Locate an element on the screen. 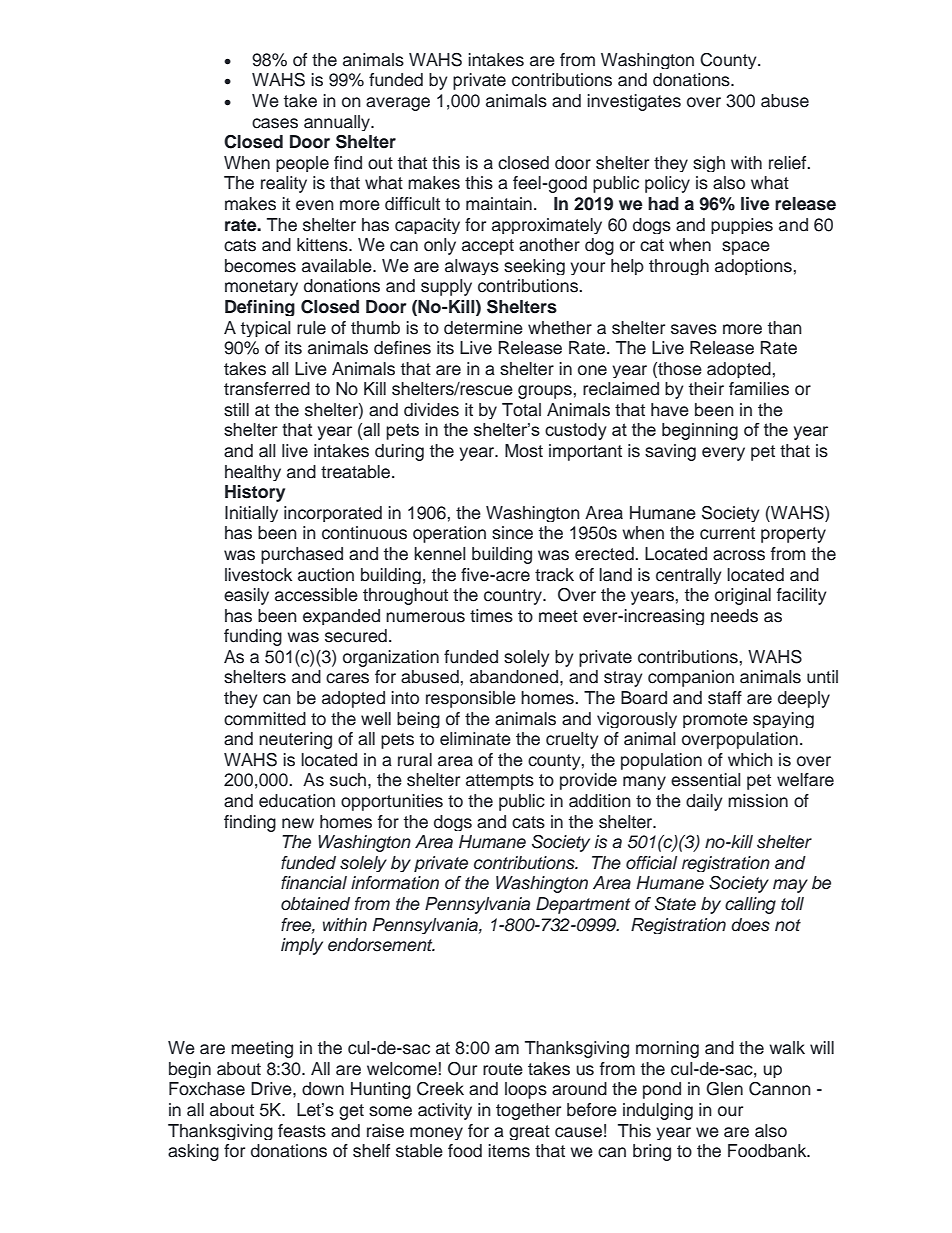 The image size is (952, 1233). Glen is located at coordinates (724, 1089).
